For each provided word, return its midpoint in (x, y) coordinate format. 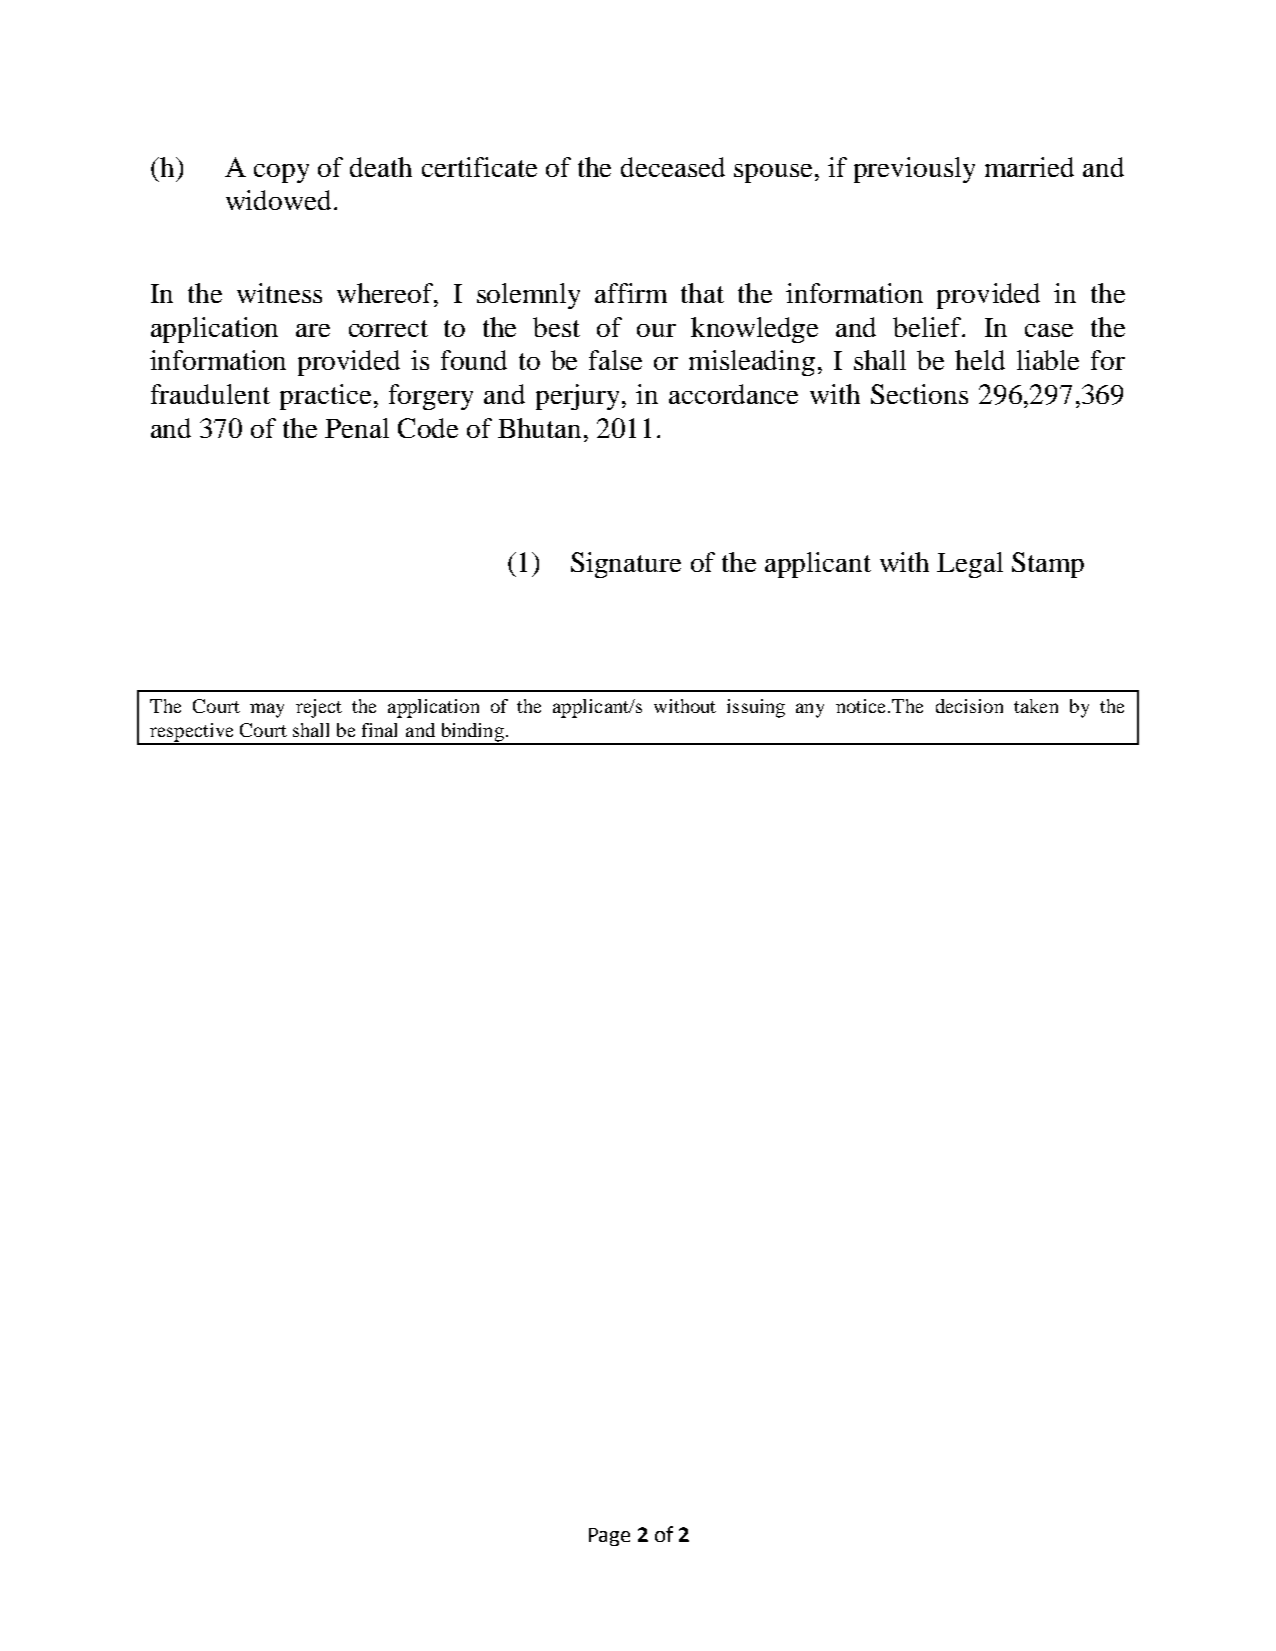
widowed (280, 200)
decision (969, 706)
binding (472, 733)
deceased (673, 167)
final (379, 730)
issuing (756, 708)
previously (914, 170)
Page (609, 1537)
